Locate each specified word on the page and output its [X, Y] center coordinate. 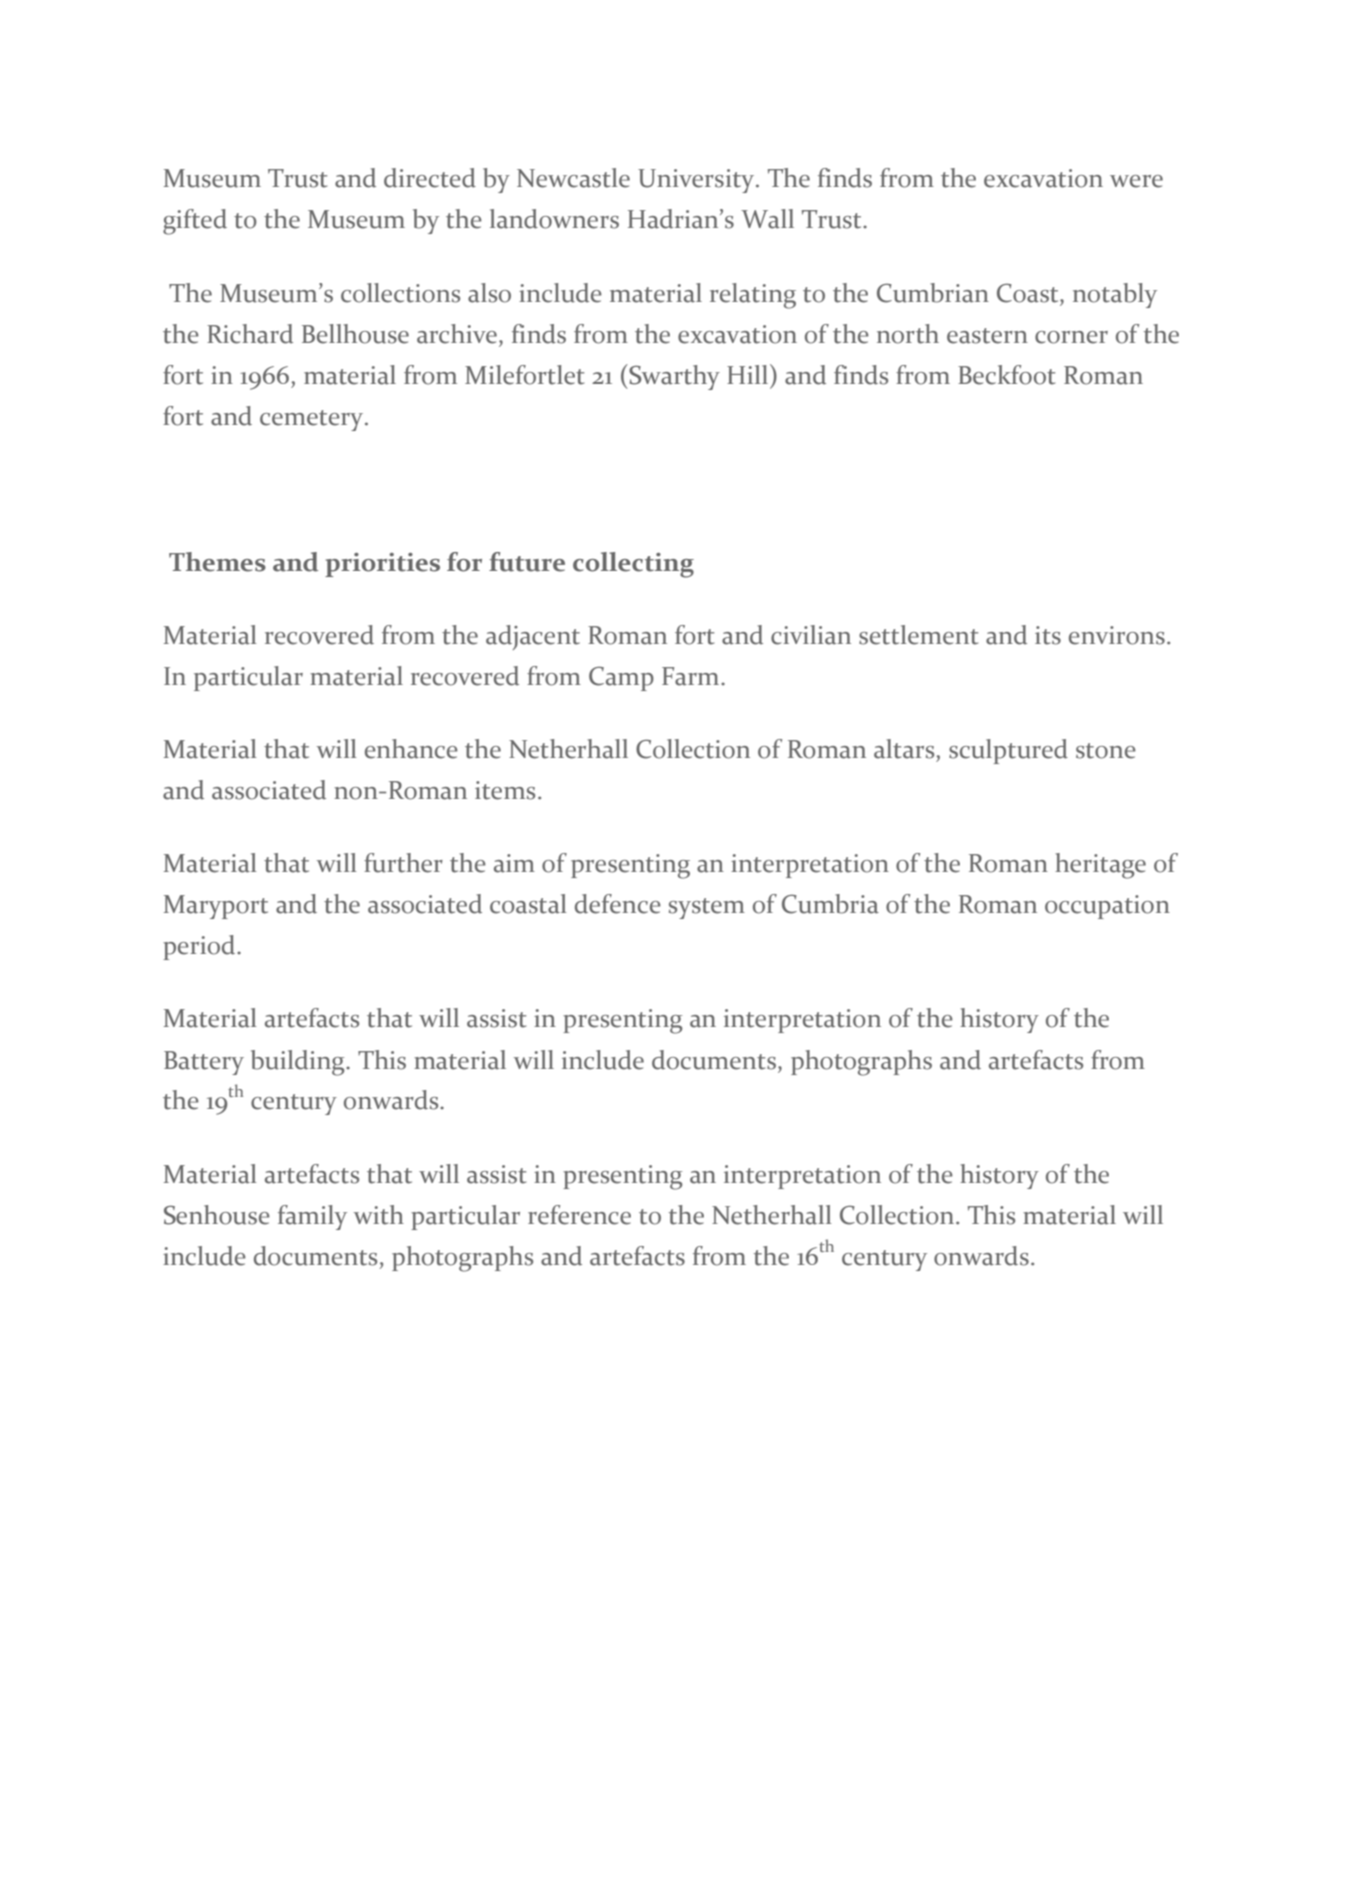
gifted [195, 222]
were [1136, 181]
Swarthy [673, 377]
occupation [1107, 907]
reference [579, 1215]
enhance [411, 749]
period [200, 947]
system [707, 908]
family [312, 1217]
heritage [1100, 866]
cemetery [313, 420]
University [697, 181]
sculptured [1008, 751]
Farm [692, 676]
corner [1071, 337]
